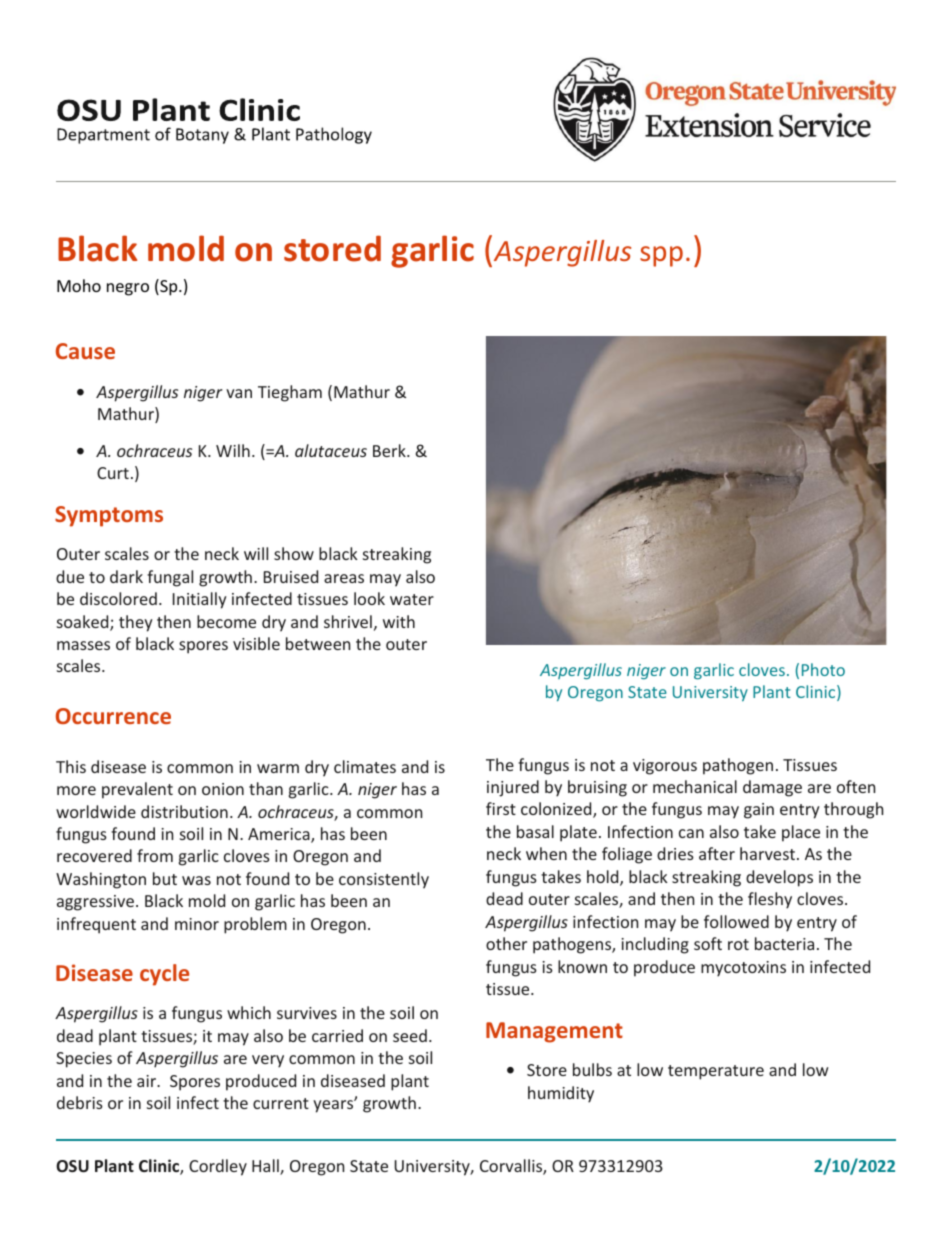 This page has width=952, height=1233. What do you see at coordinates (128, 289) in the page?
I see `negro` at bounding box center [128, 289].
